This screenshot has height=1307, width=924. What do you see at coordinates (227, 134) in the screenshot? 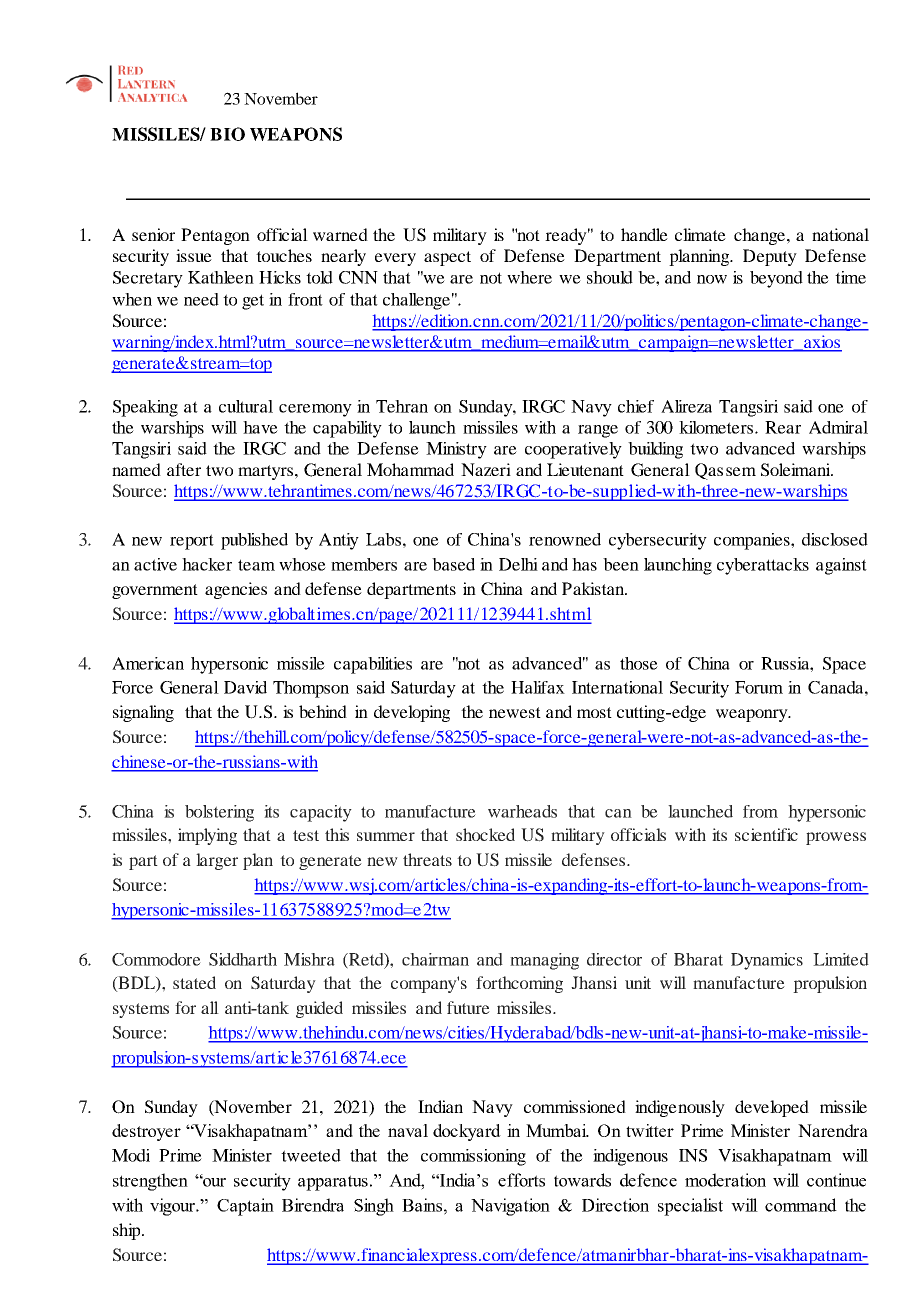
I see `BIO` at bounding box center [227, 134].
